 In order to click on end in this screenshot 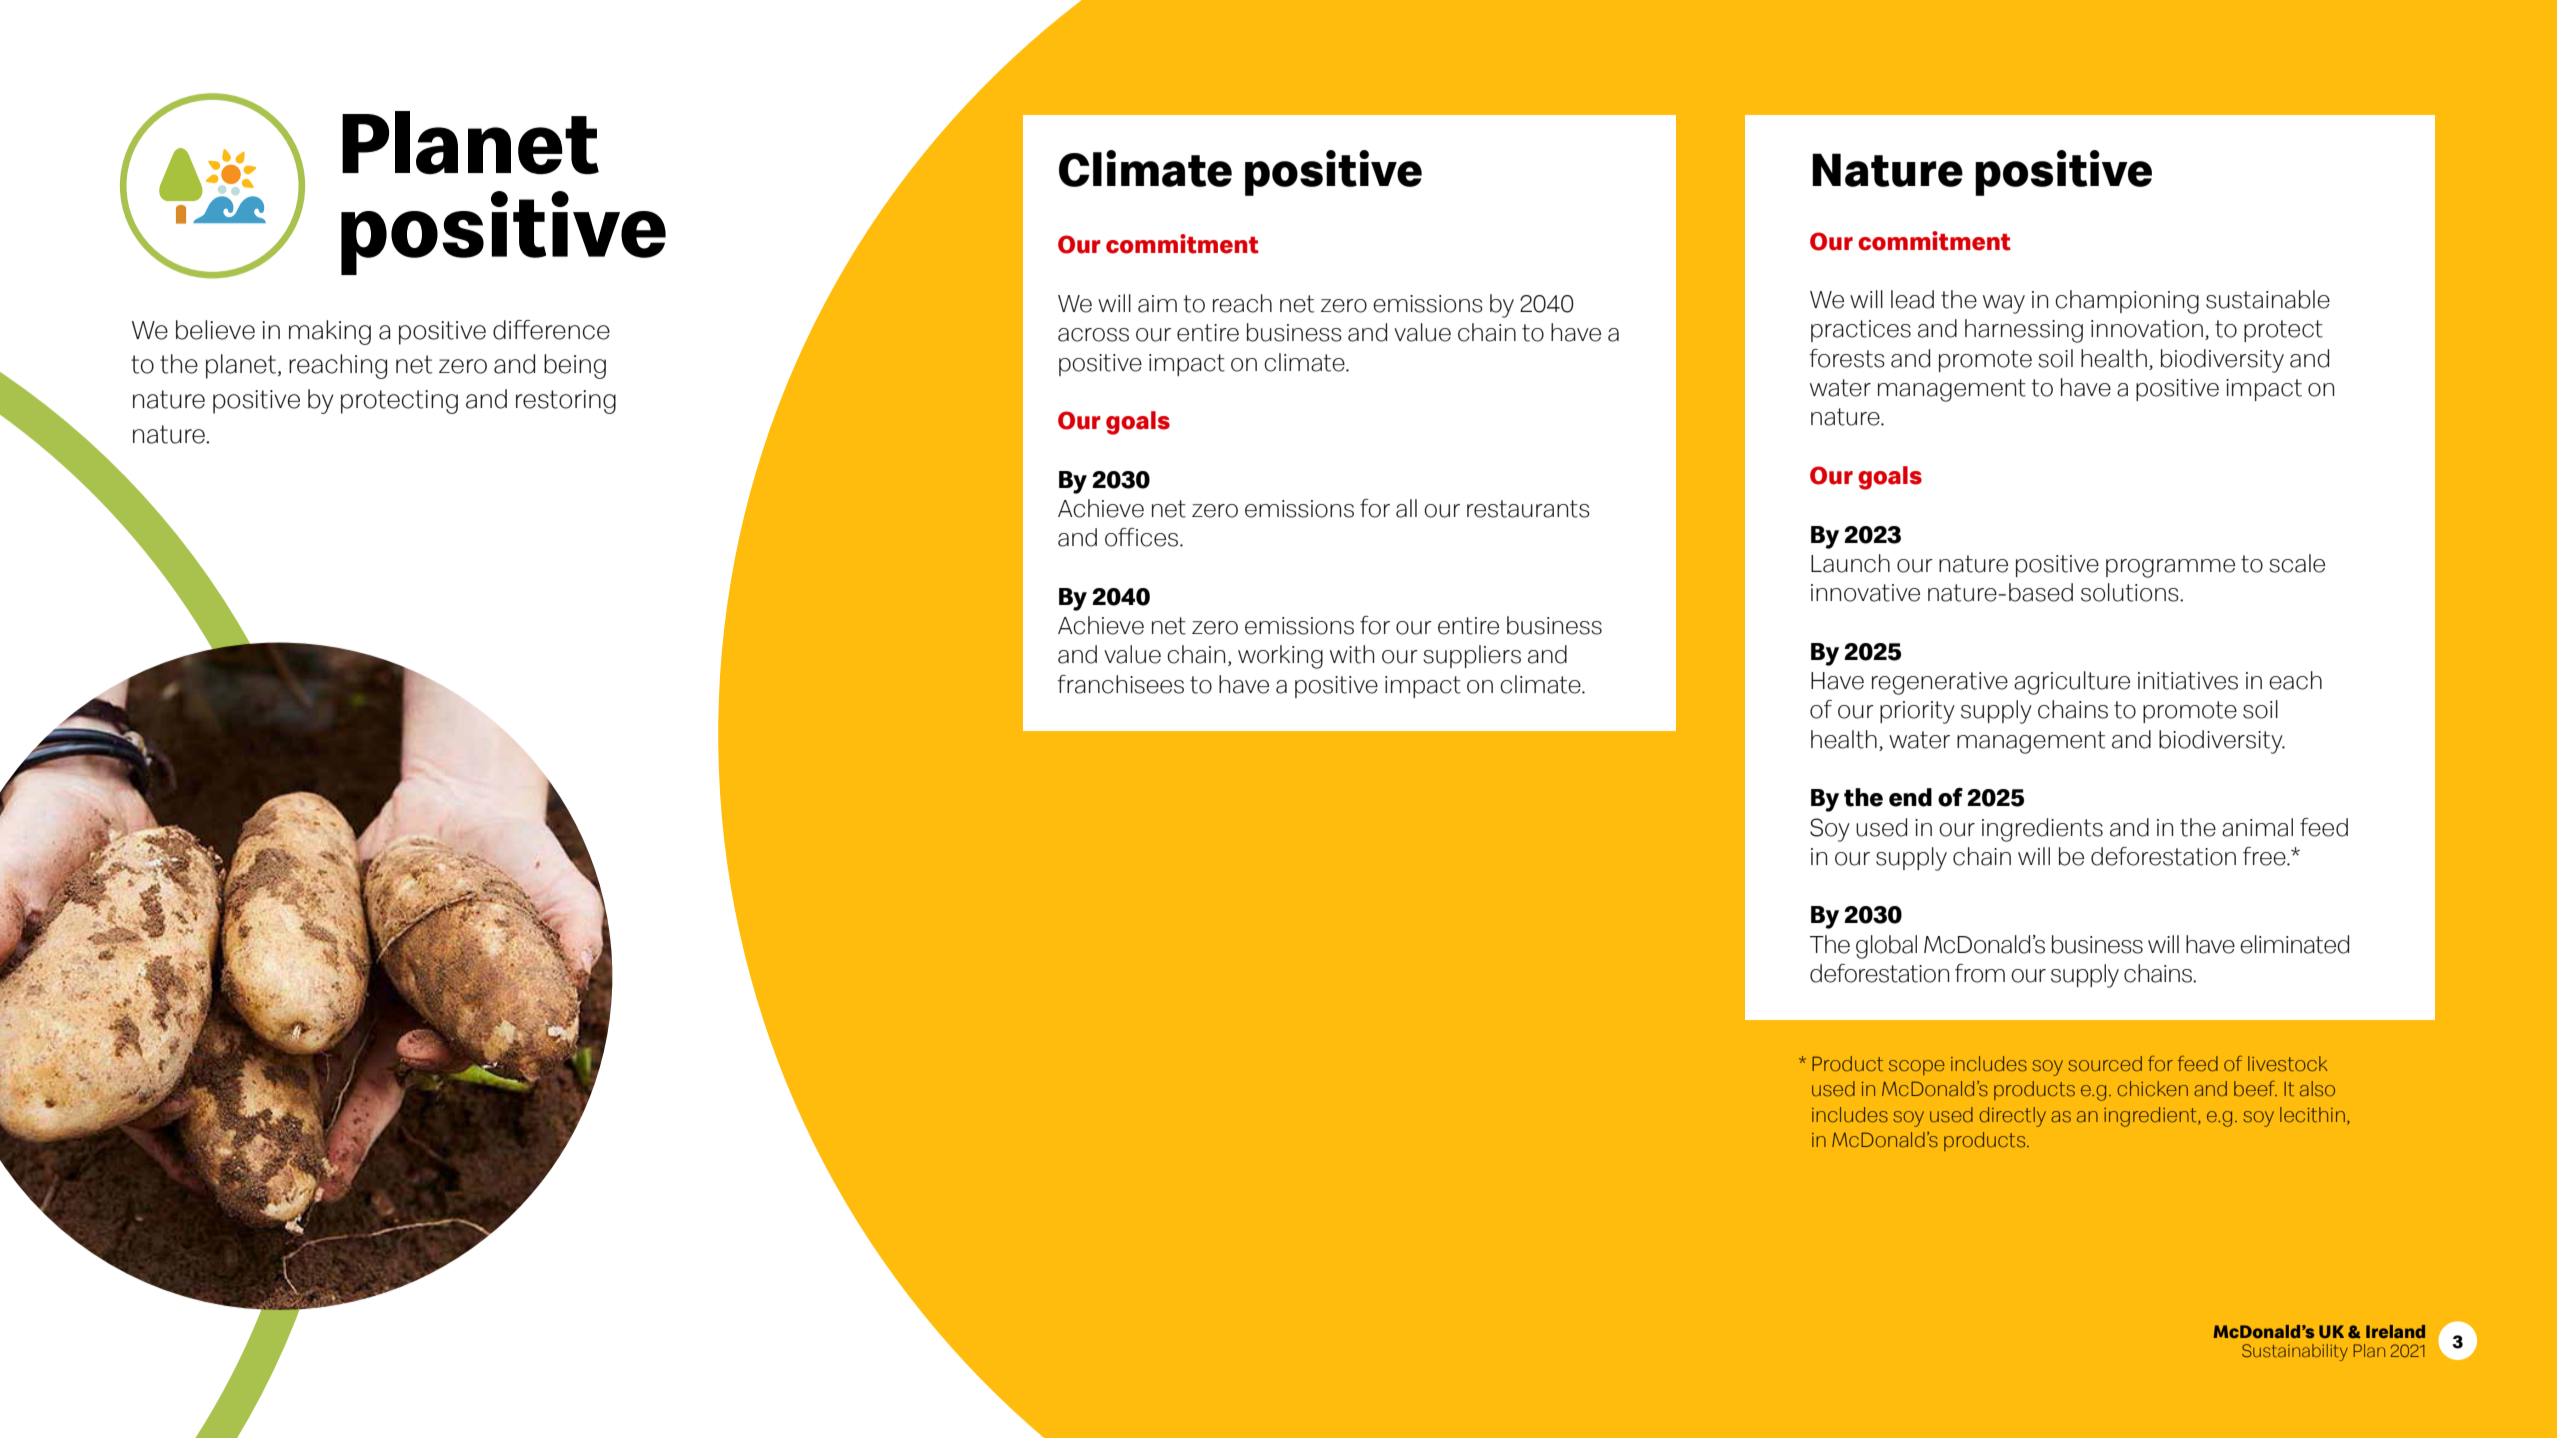, I will do `click(1910, 797)`.
